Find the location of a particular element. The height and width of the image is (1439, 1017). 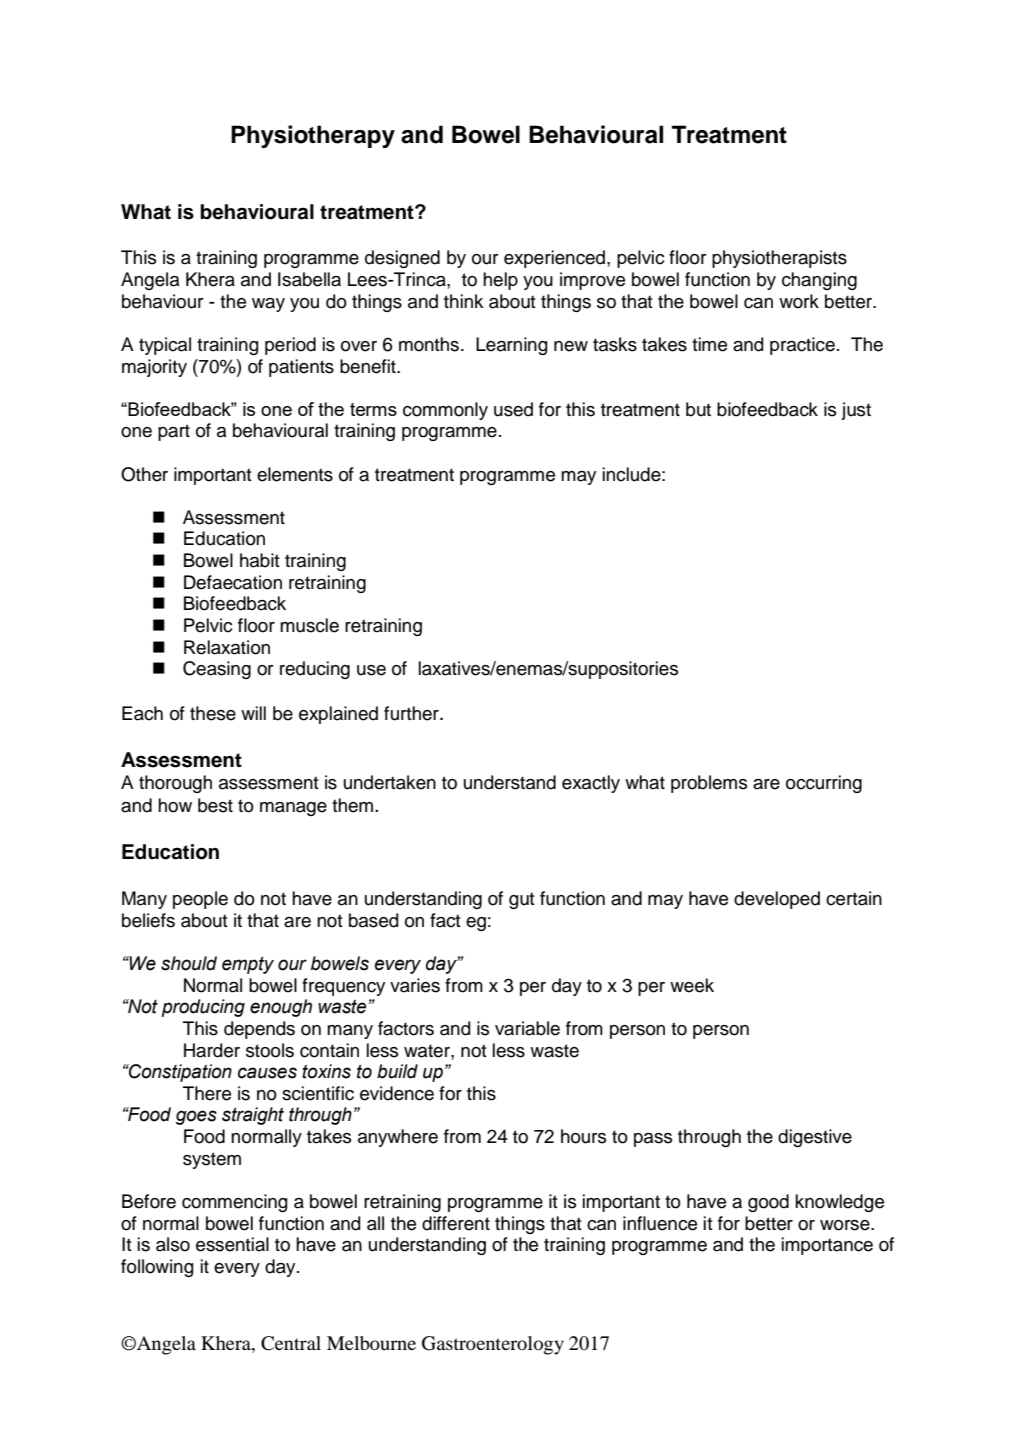

occurring is located at coordinates (824, 784).
